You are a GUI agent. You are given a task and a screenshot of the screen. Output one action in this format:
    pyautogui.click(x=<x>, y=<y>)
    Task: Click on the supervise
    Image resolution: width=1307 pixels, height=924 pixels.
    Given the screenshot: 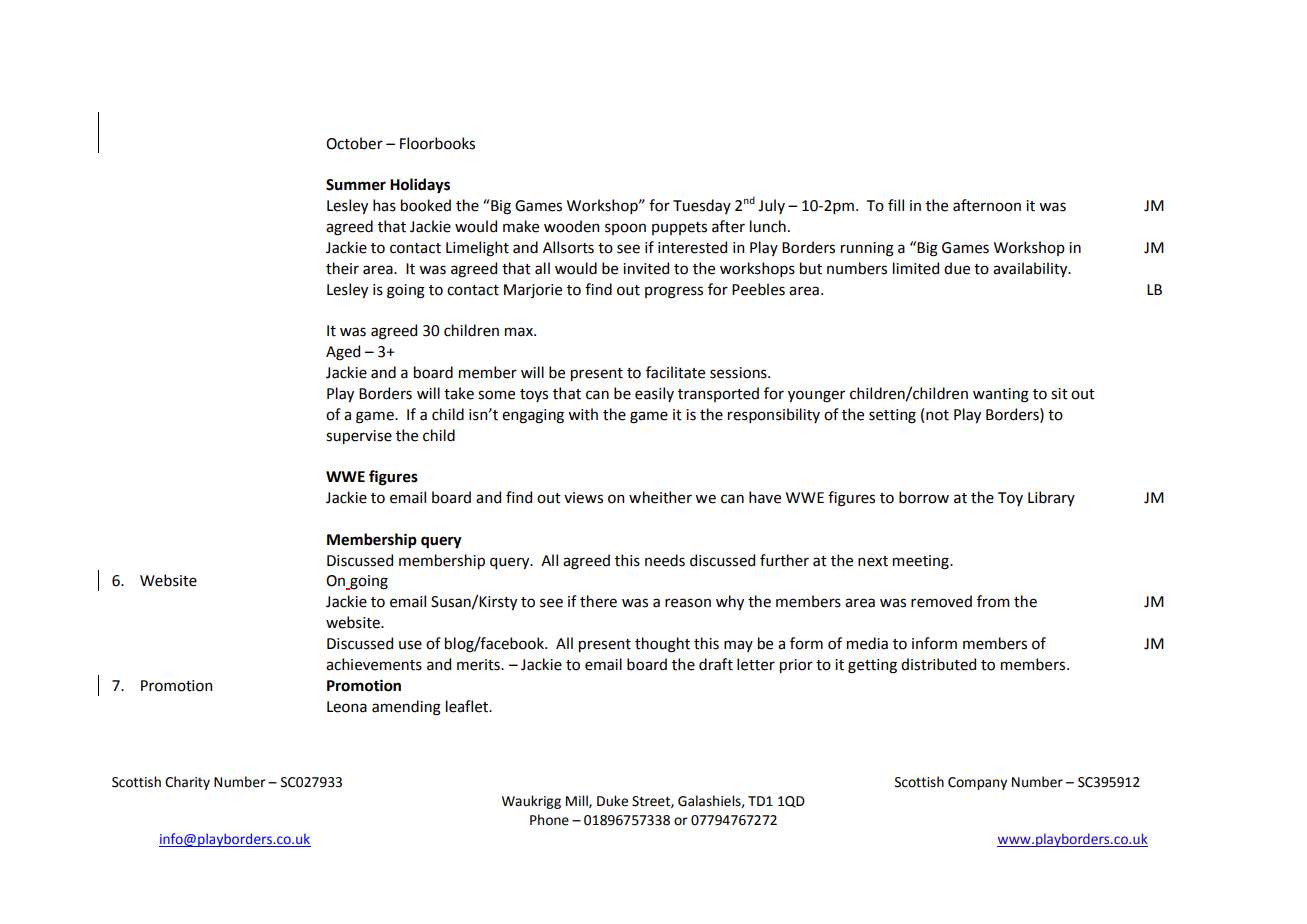 What is the action you would take?
    pyautogui.click(x=359, y=437)
